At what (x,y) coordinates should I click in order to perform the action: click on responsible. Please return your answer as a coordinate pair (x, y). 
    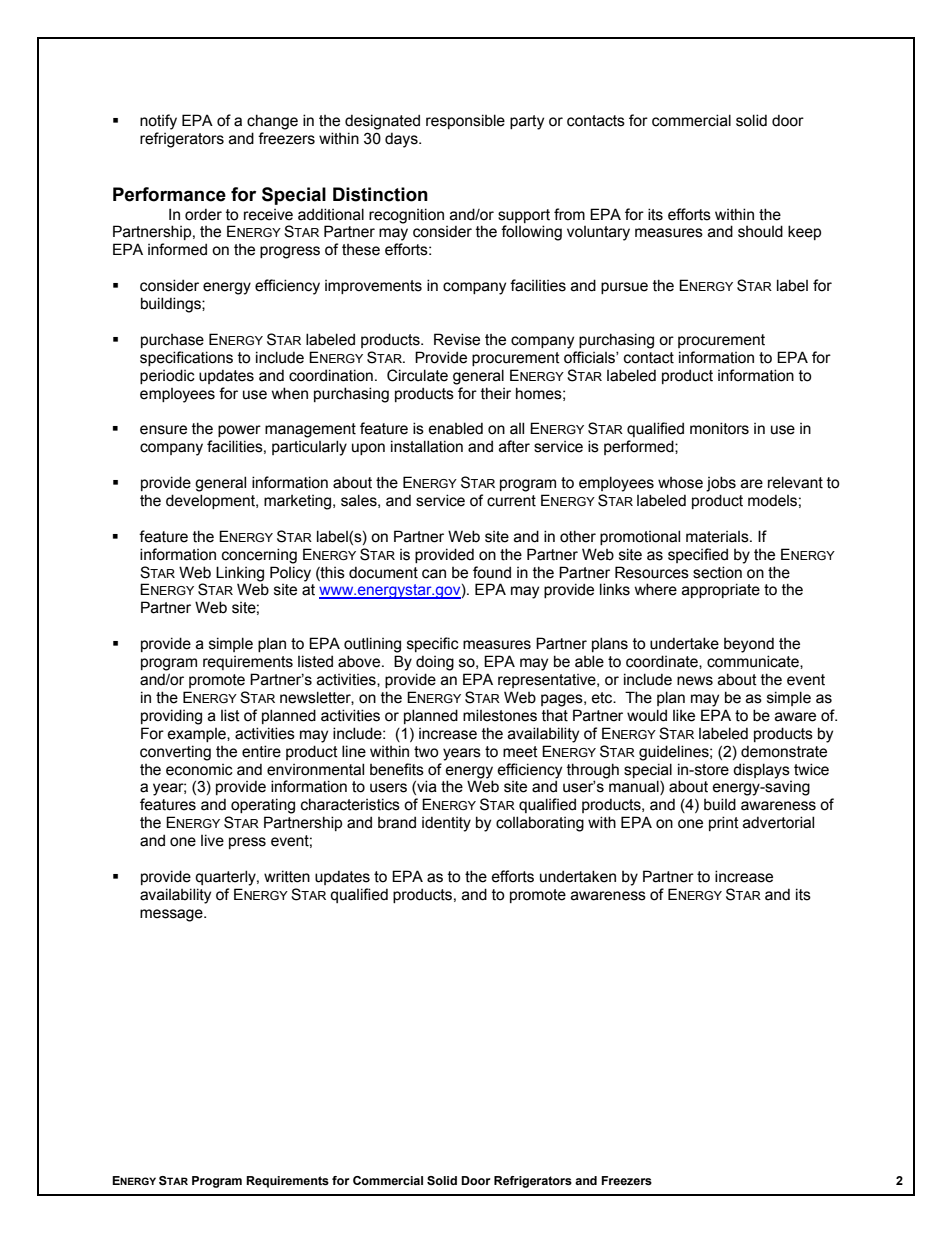
    Looking at the image, I should click on (465, 121).
